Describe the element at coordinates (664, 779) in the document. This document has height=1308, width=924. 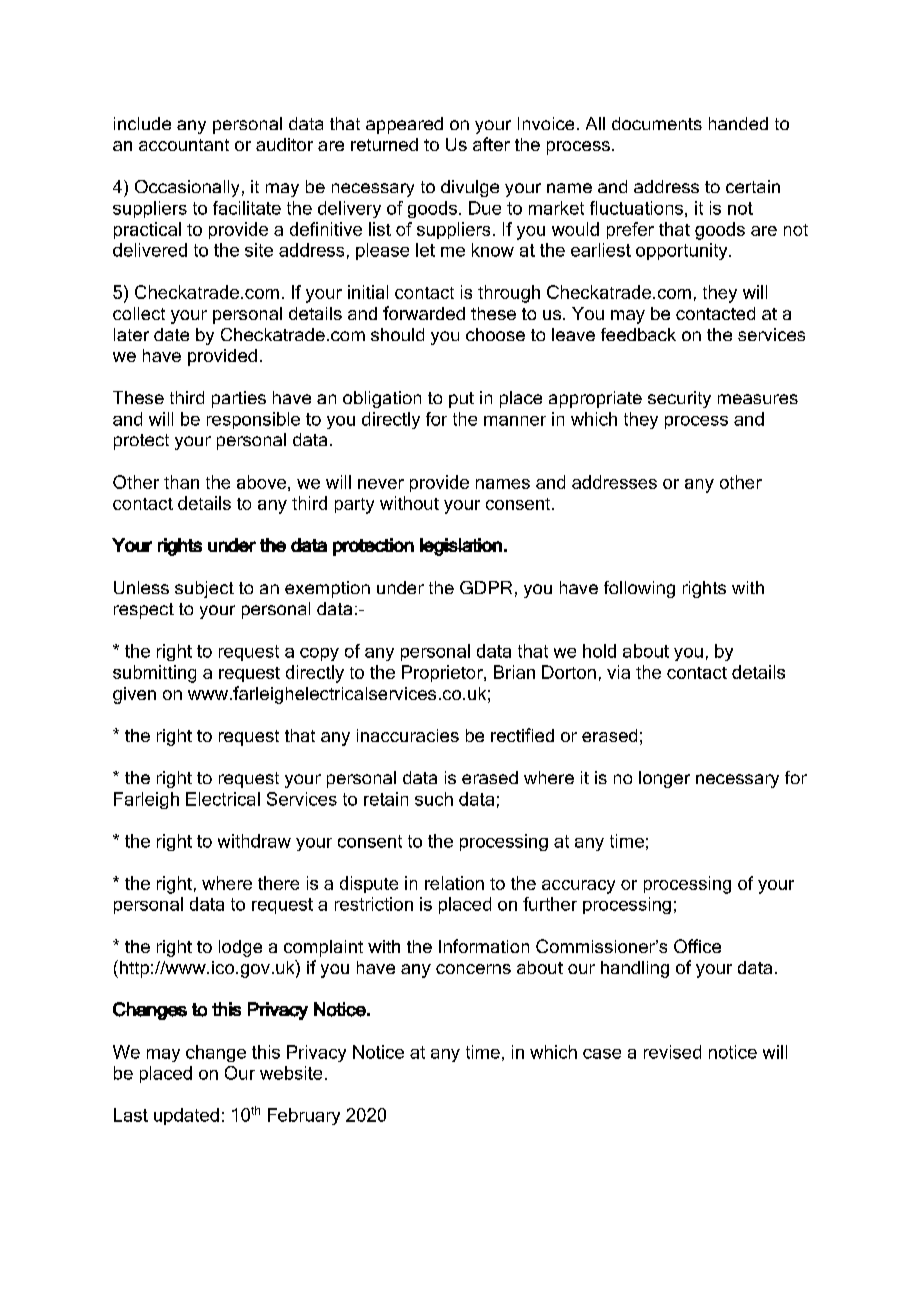
I see `longer` at that location.
